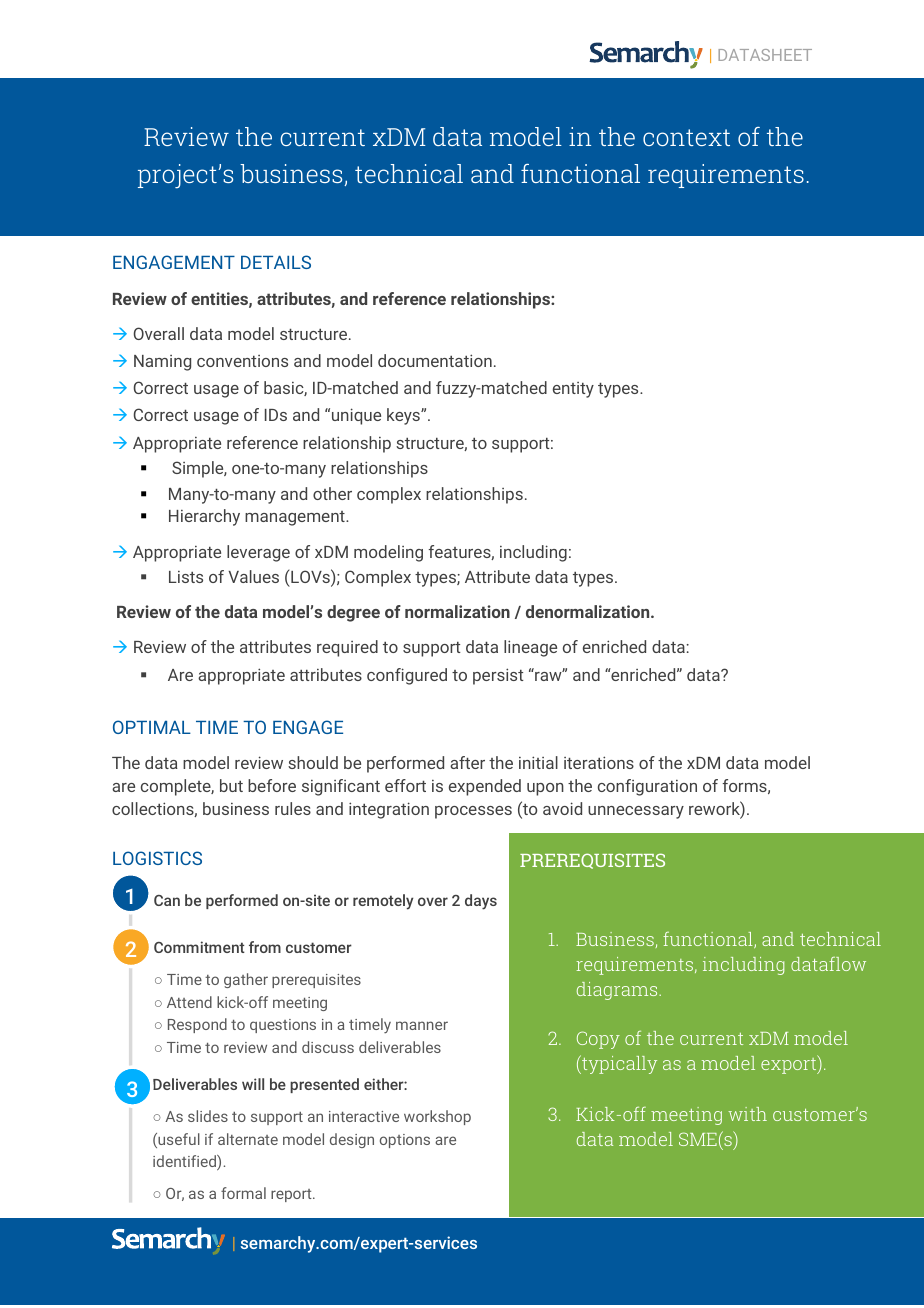 This screenshot has width=924, height=1308. I want to click on processes, so click(473, 812).
